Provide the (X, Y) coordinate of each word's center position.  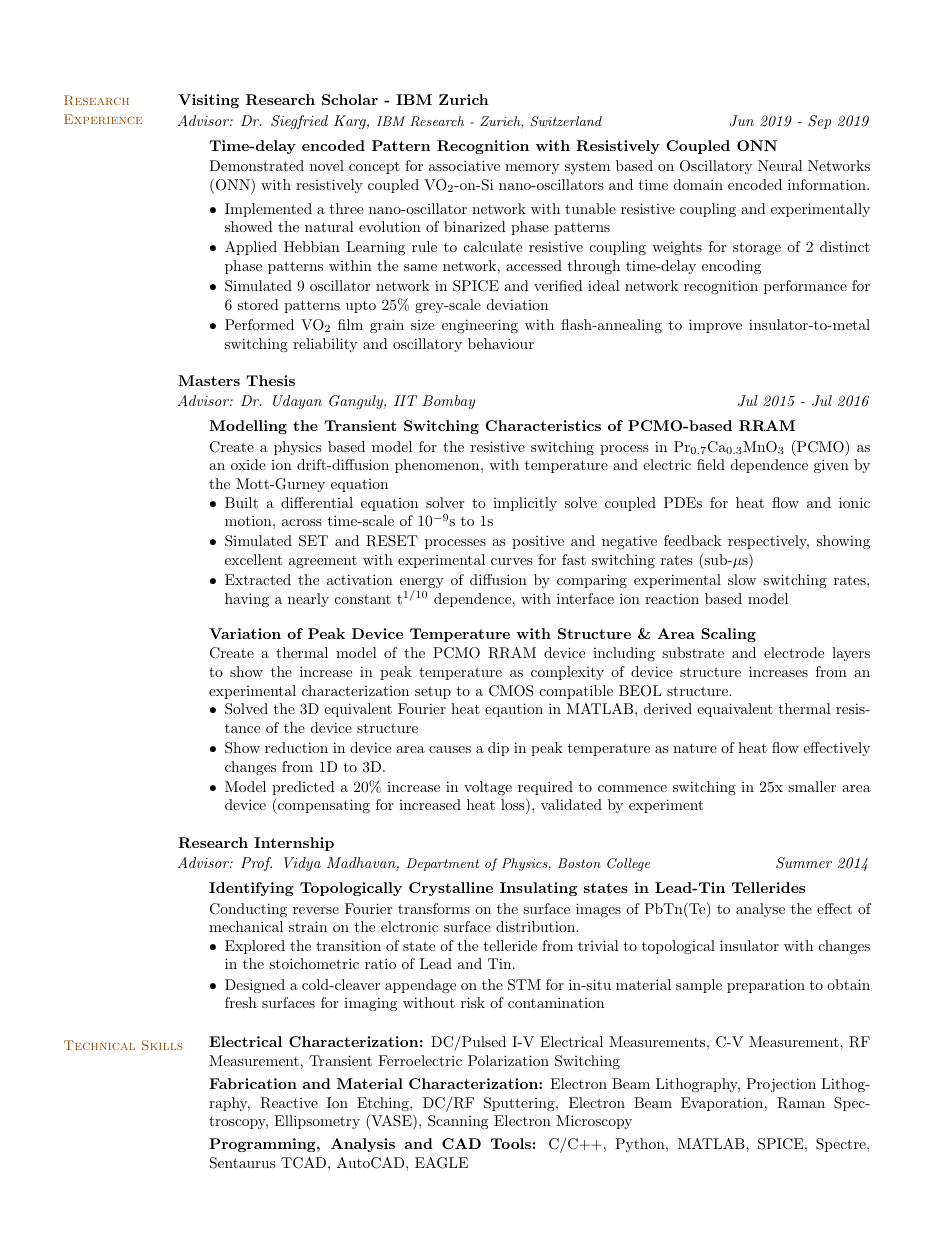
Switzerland (566, 121)
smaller (812, 786)
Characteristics (543, 425)
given (831, 466)
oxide (248, 464)
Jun (741, 121)
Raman (801, 1103)
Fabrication (253, 1083)
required (545, 788)
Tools (511, 1143)
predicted (303, 788)
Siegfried (299, 122)
